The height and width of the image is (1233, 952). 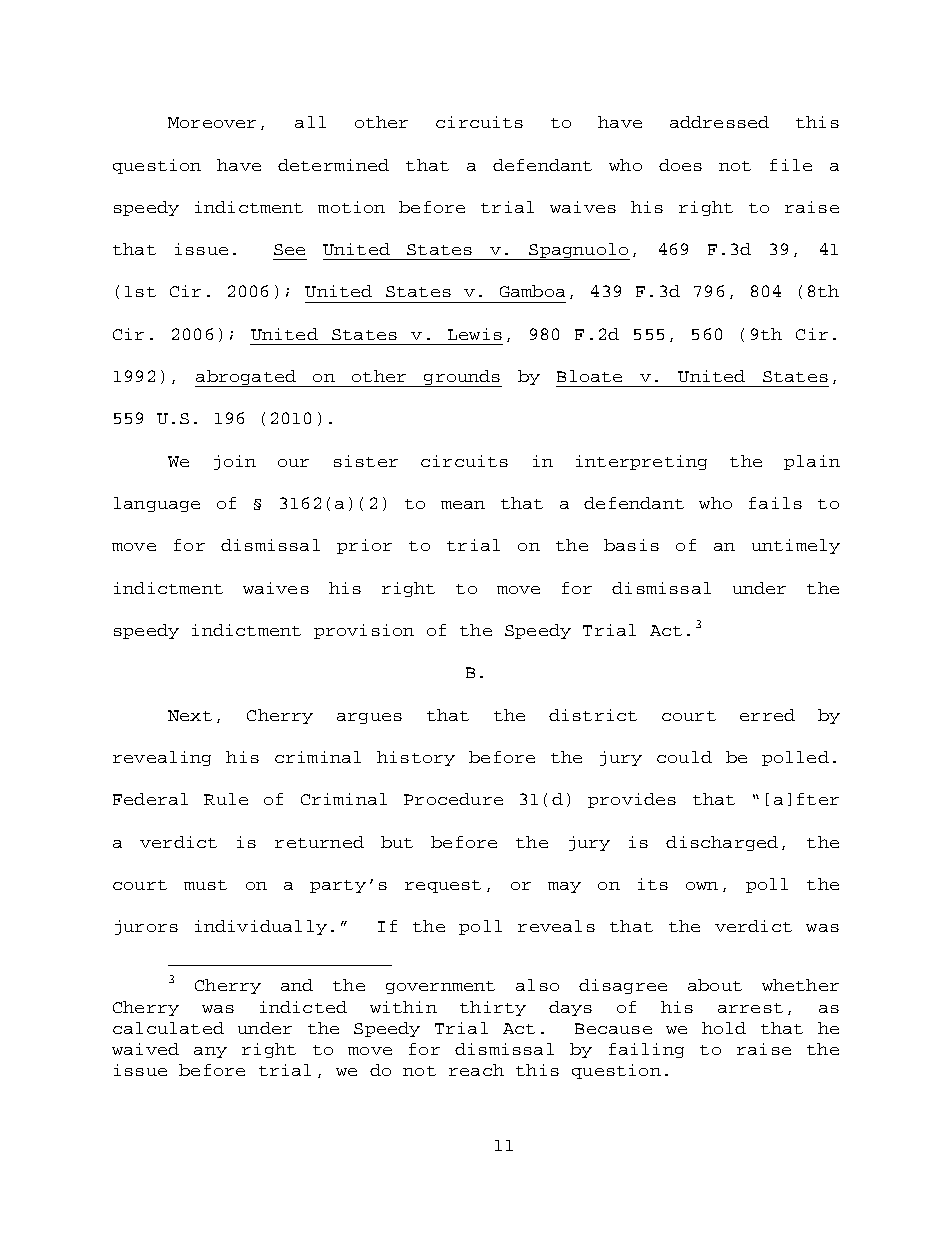 I want to click on motion, so click(x=351, y=207).
